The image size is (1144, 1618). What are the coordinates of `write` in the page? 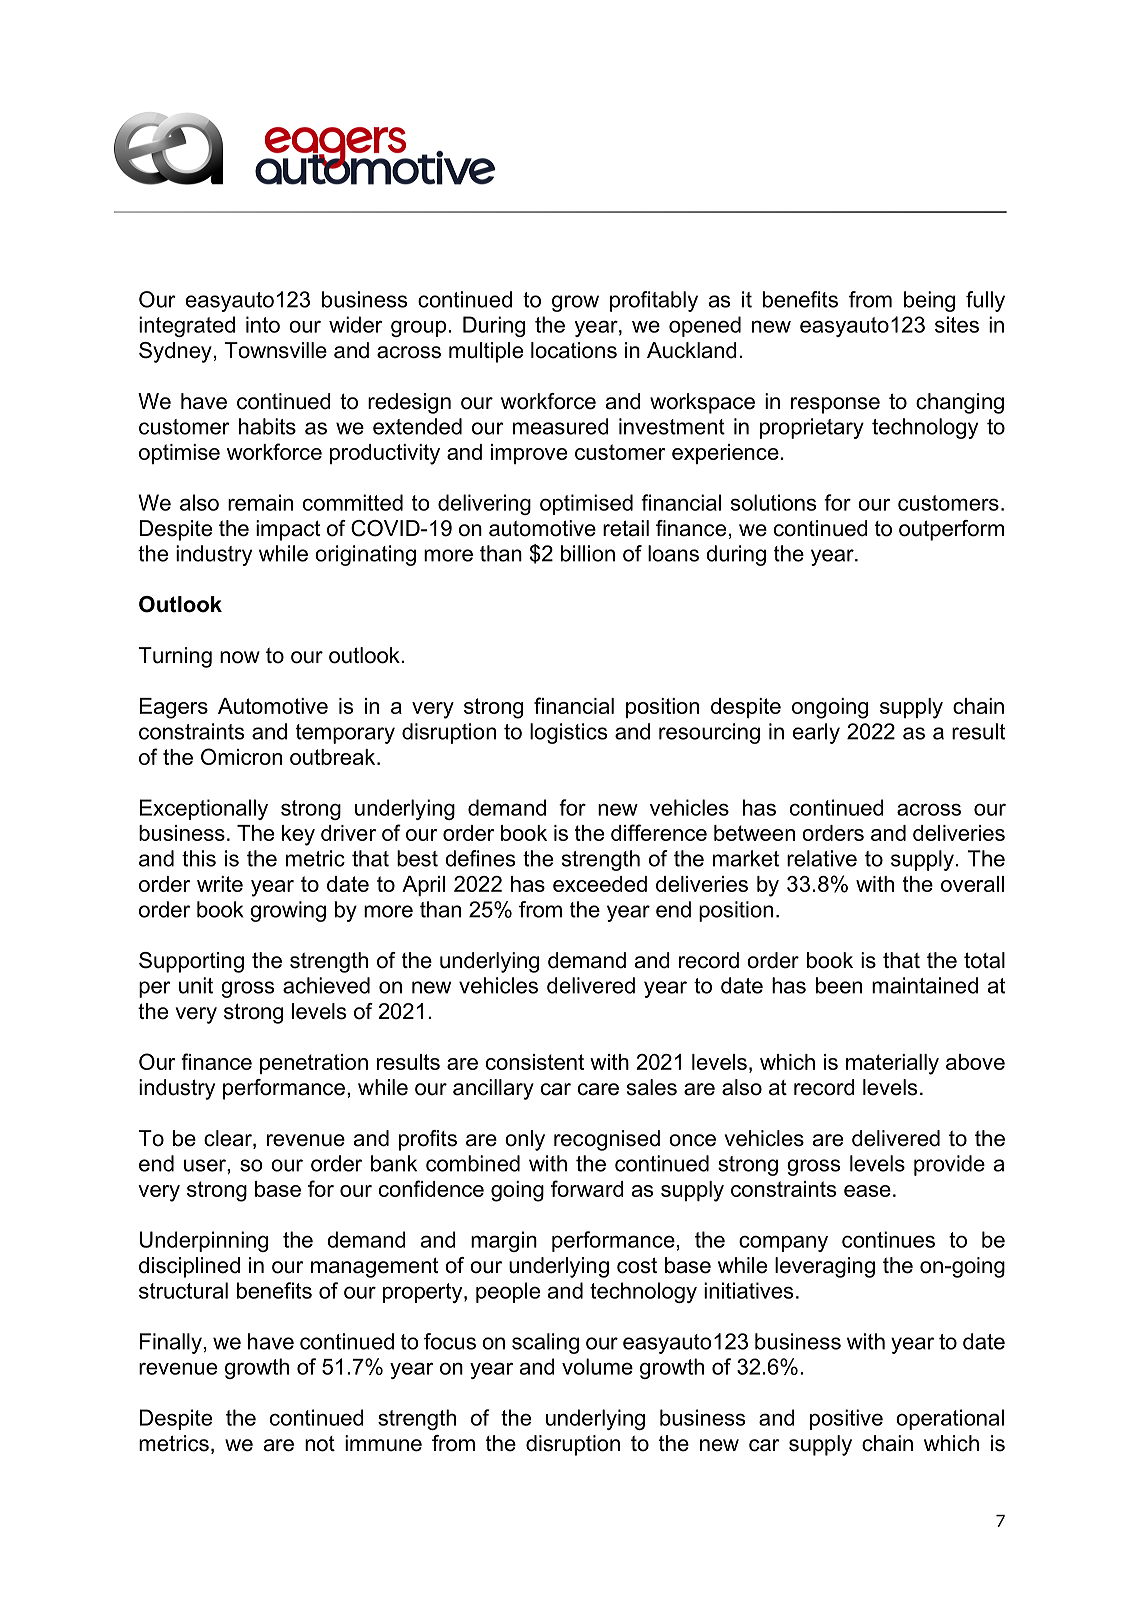 It's located at (220, 884).
